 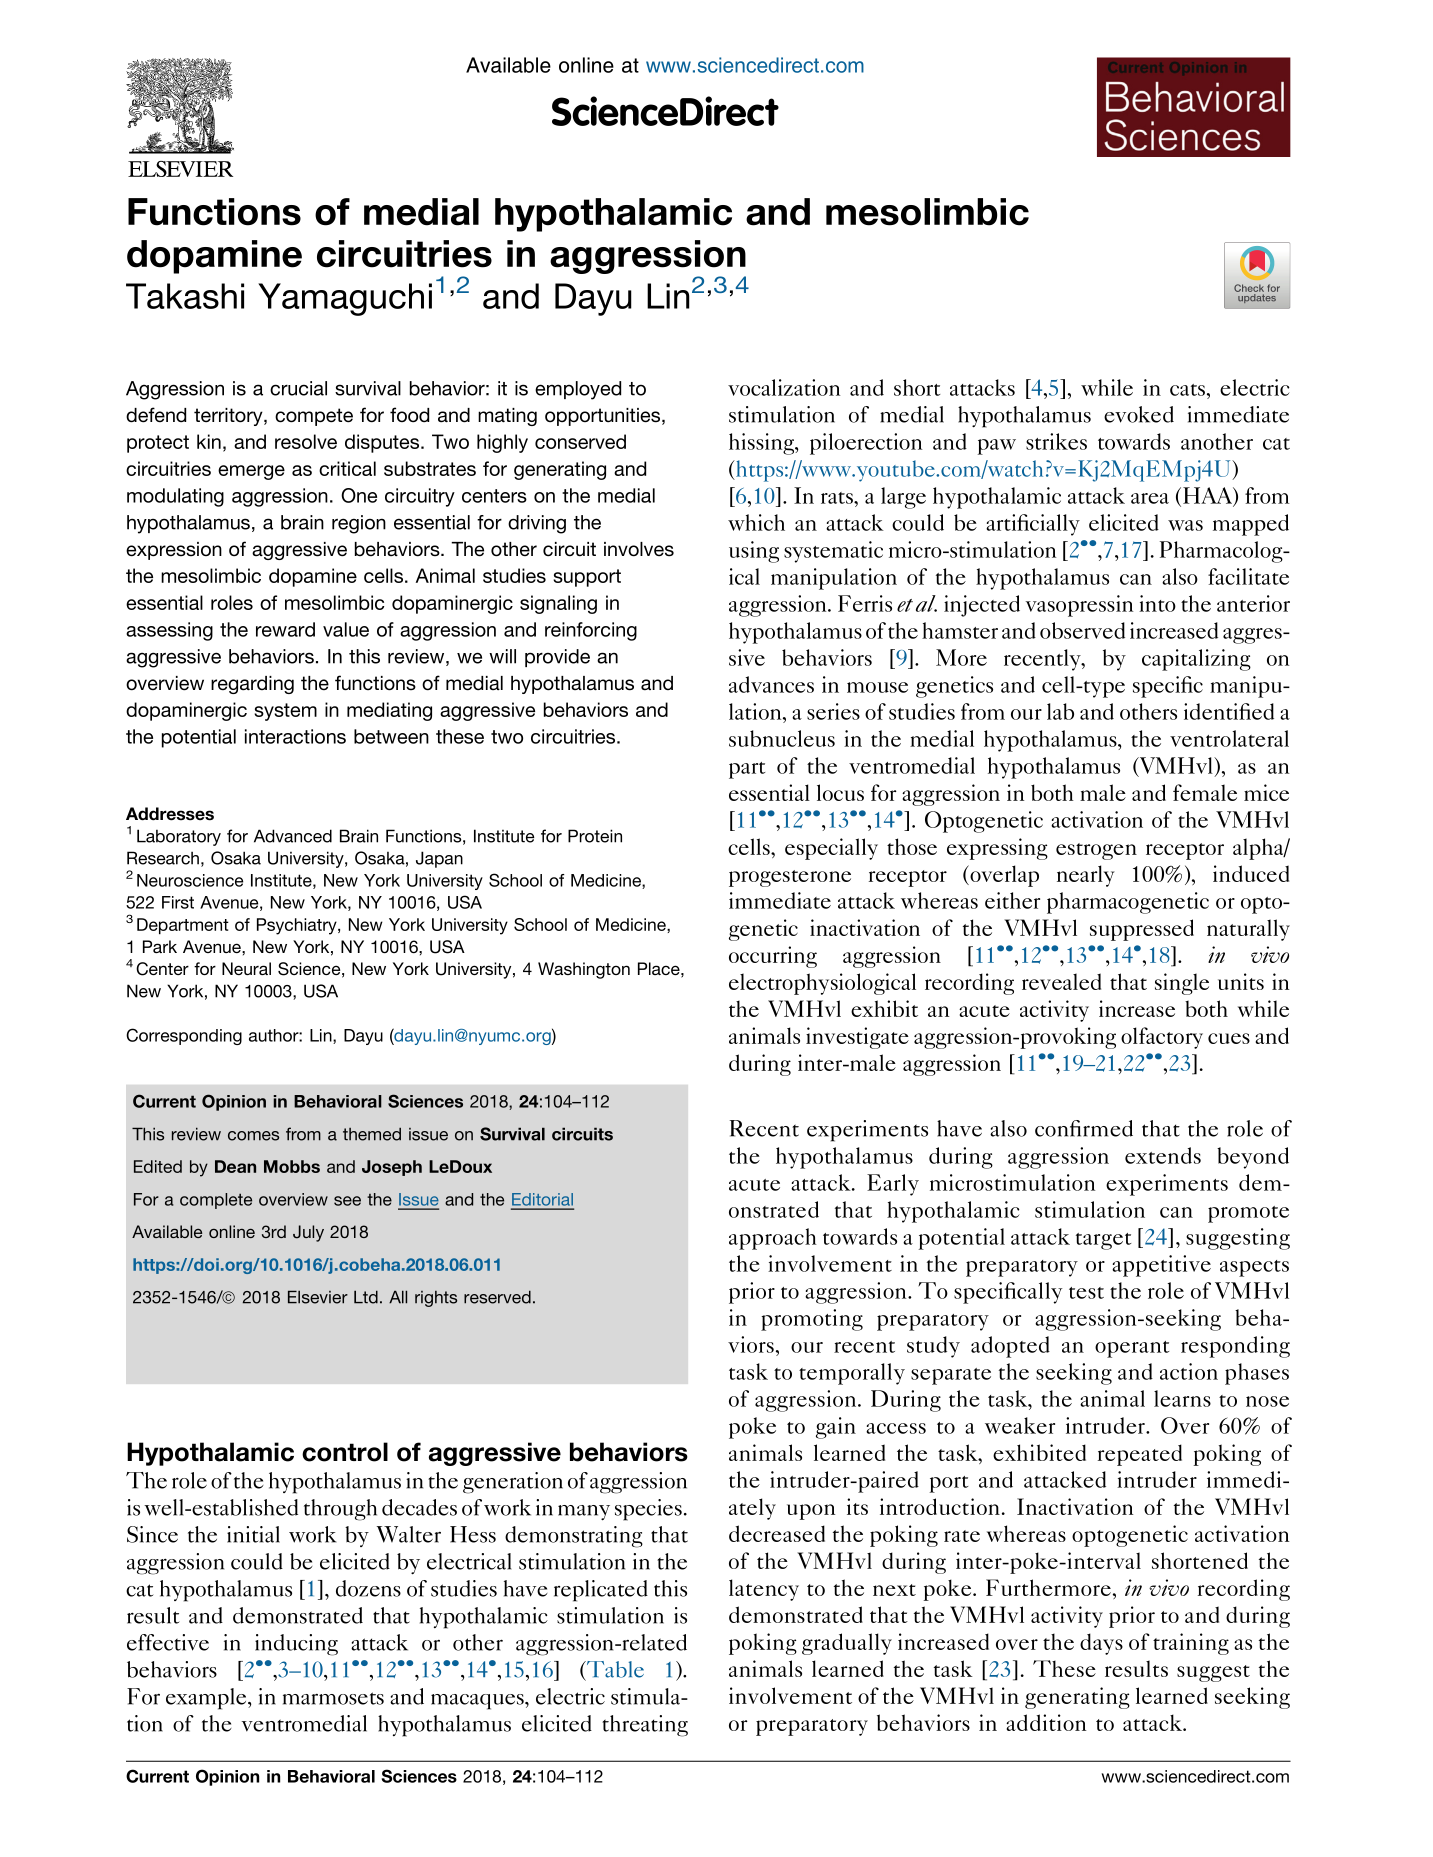 What do you see at coordinates (773, 957) in the page?
I see `occurring` at bounding box center [773, 957].
